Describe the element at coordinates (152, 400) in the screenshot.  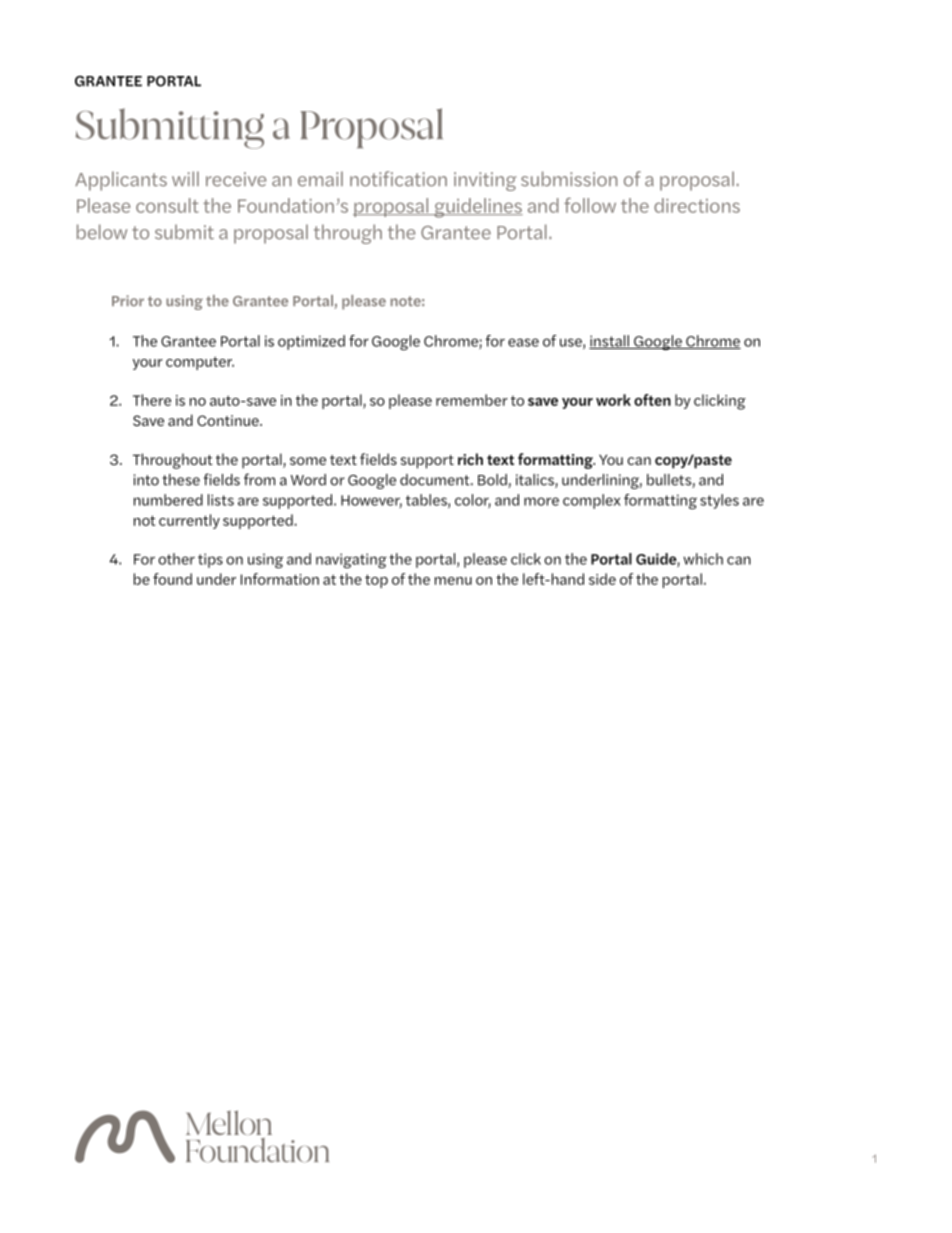
I see `There` at that location.
